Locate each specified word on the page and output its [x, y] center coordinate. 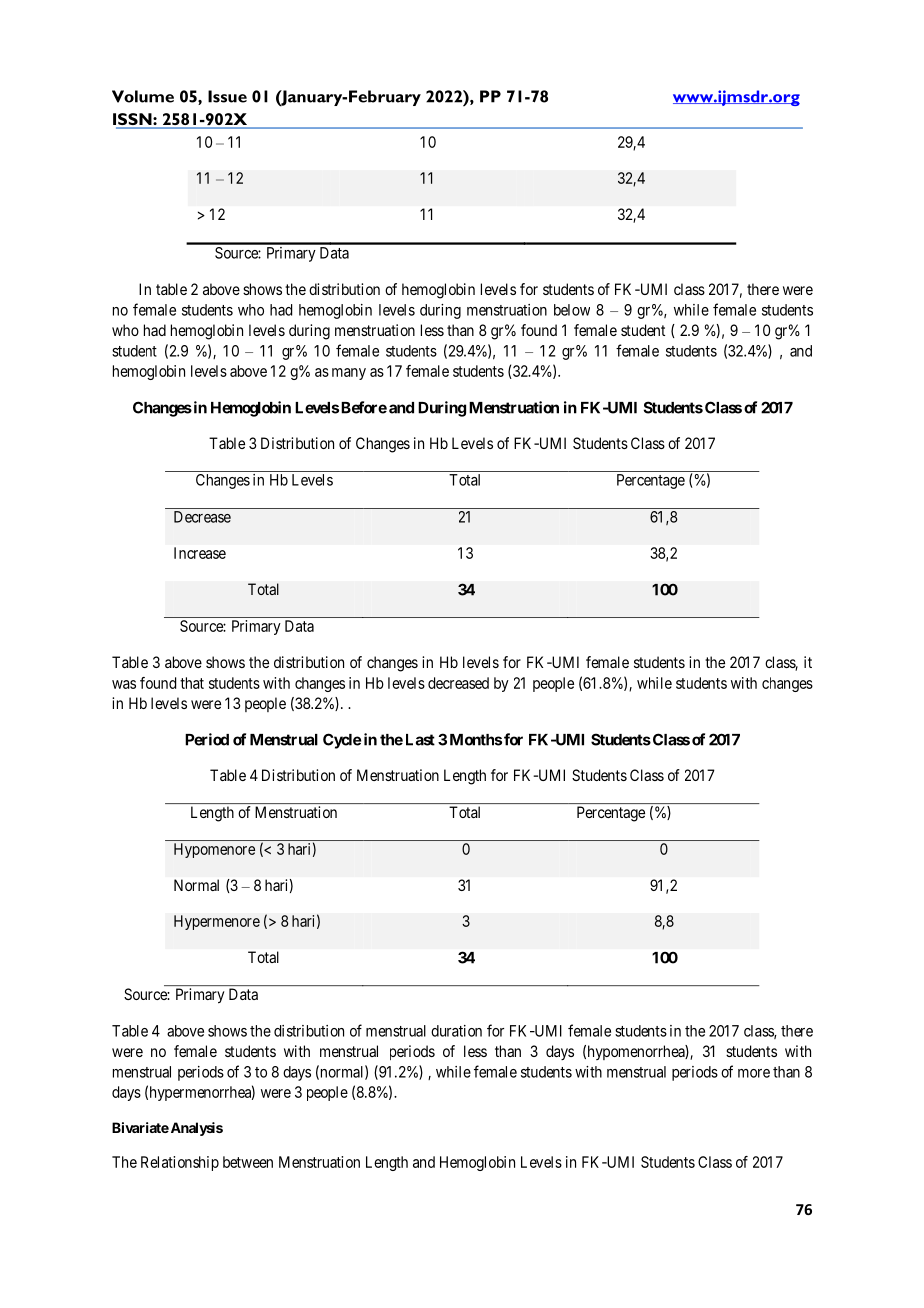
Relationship [180, 1163]
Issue [227, 96]
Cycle [342, 741]
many [349, 374]
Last [420, 740]
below [572, 310]
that [192, 683]
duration [456, 1031]
